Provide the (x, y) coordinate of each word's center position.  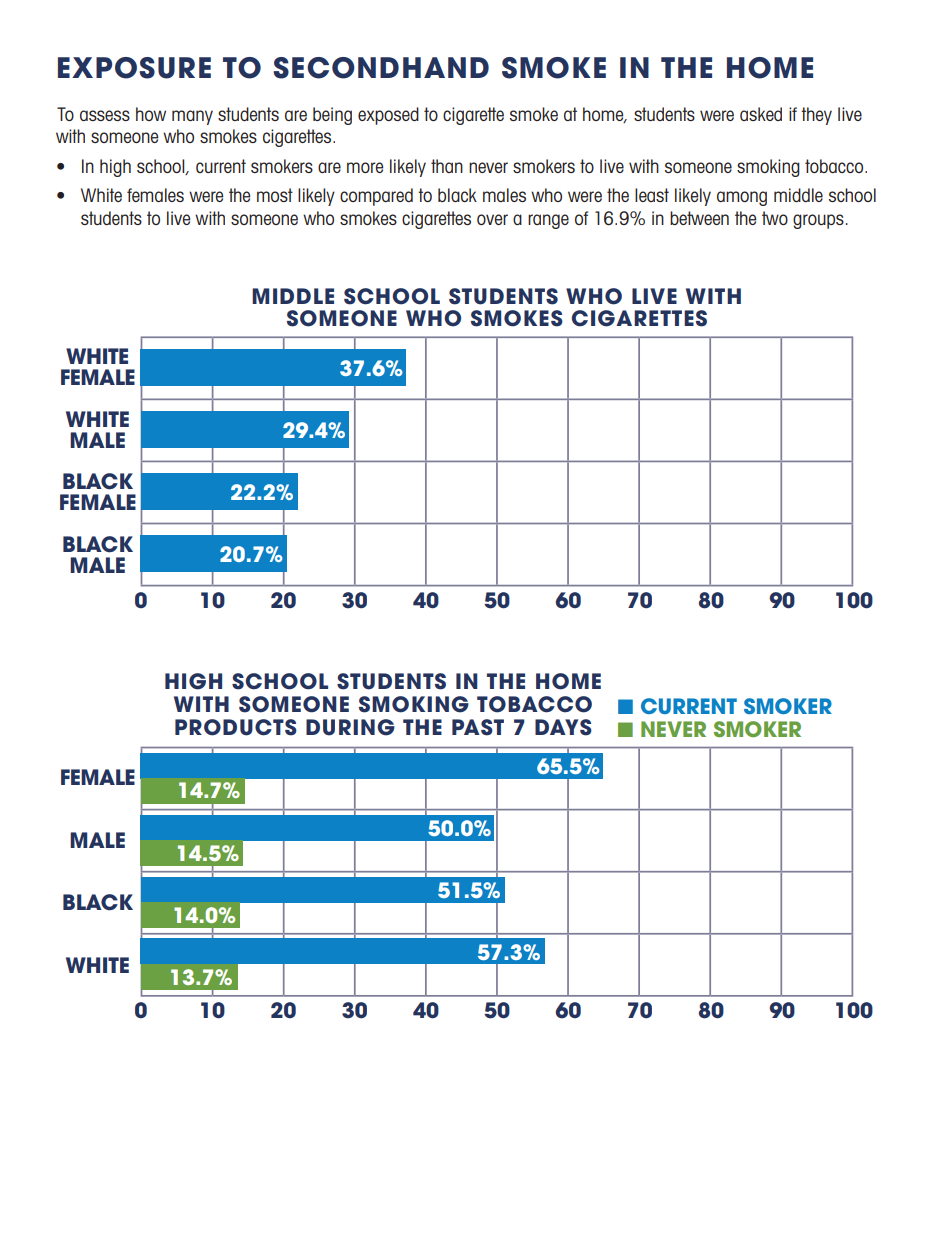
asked (761, 114)
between (699, 218)
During (350, 727)
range (548, 221)
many (192, 117)
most (275, 195)
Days (563, 727)
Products (236, 727)
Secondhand (381, 68)
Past (478, 727)
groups (818, 221)
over (492, 219)
